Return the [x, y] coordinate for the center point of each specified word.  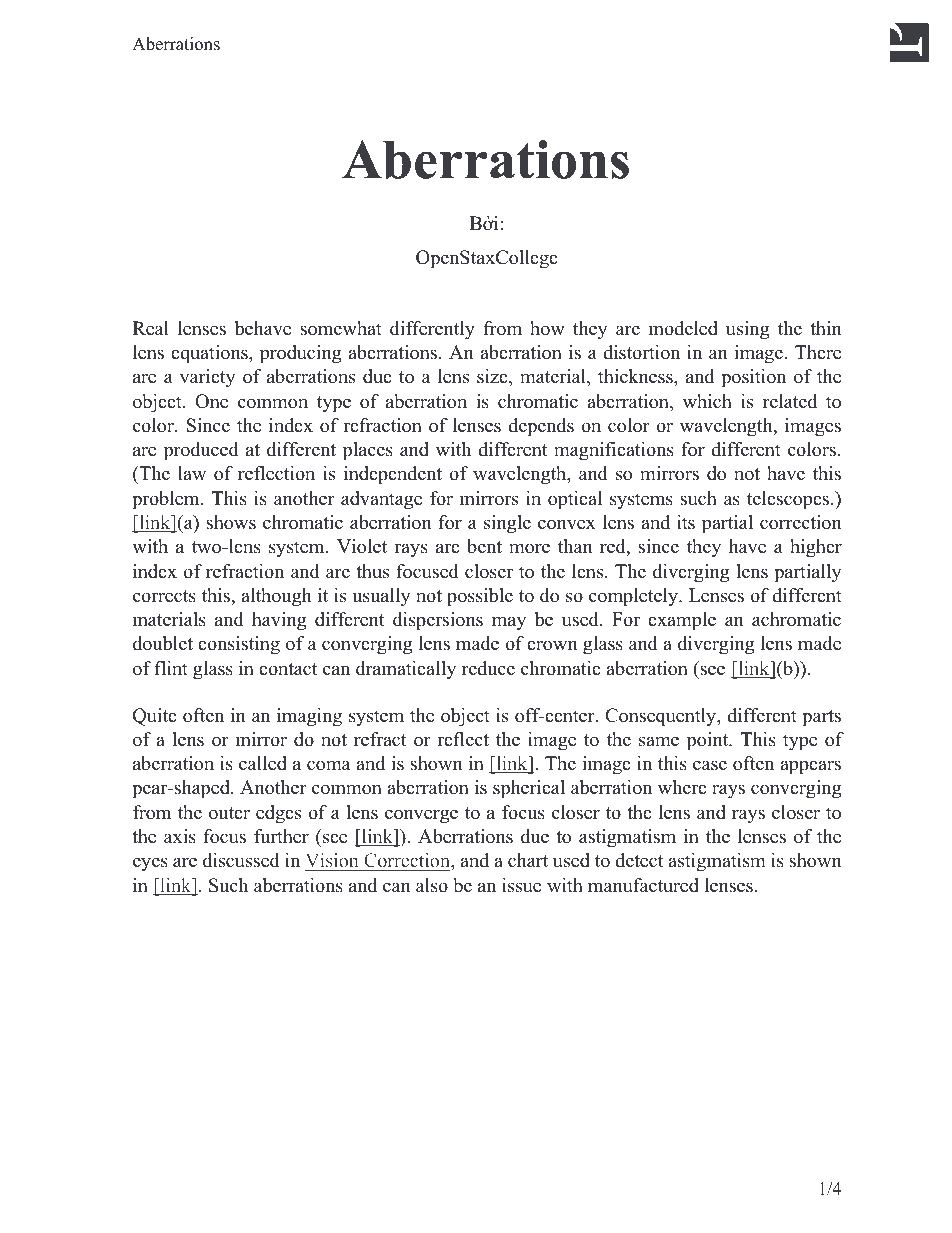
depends [541, 427]
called [263, 763]
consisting [239, 645]
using [747, 330]
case [710, 765]
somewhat [341, 328]
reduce [488, 668]
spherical [529, 789]
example [682, 621]
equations [210, 354]
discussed [241, 860]
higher [816, 548]
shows [231, 522]
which [707, 401]
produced [201, 451]
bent [484, 546]
